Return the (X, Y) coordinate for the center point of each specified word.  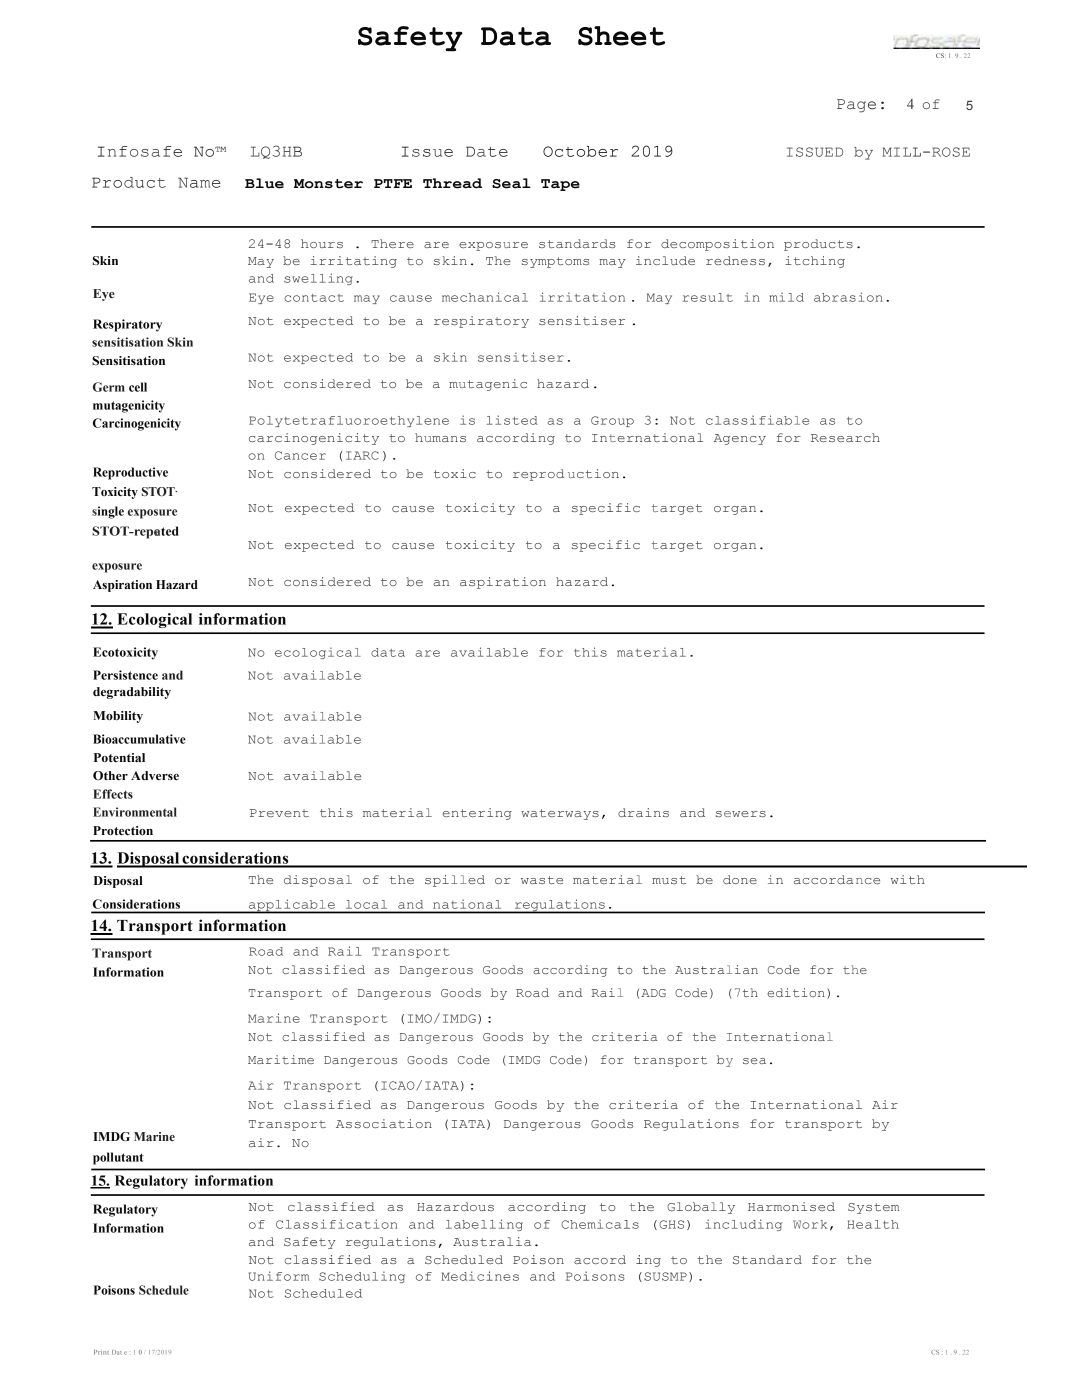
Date (487, 151)
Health (873, 1224)
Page (856, 106)
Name (199, 182)
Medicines (480, 1276)
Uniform (279, 1276)
